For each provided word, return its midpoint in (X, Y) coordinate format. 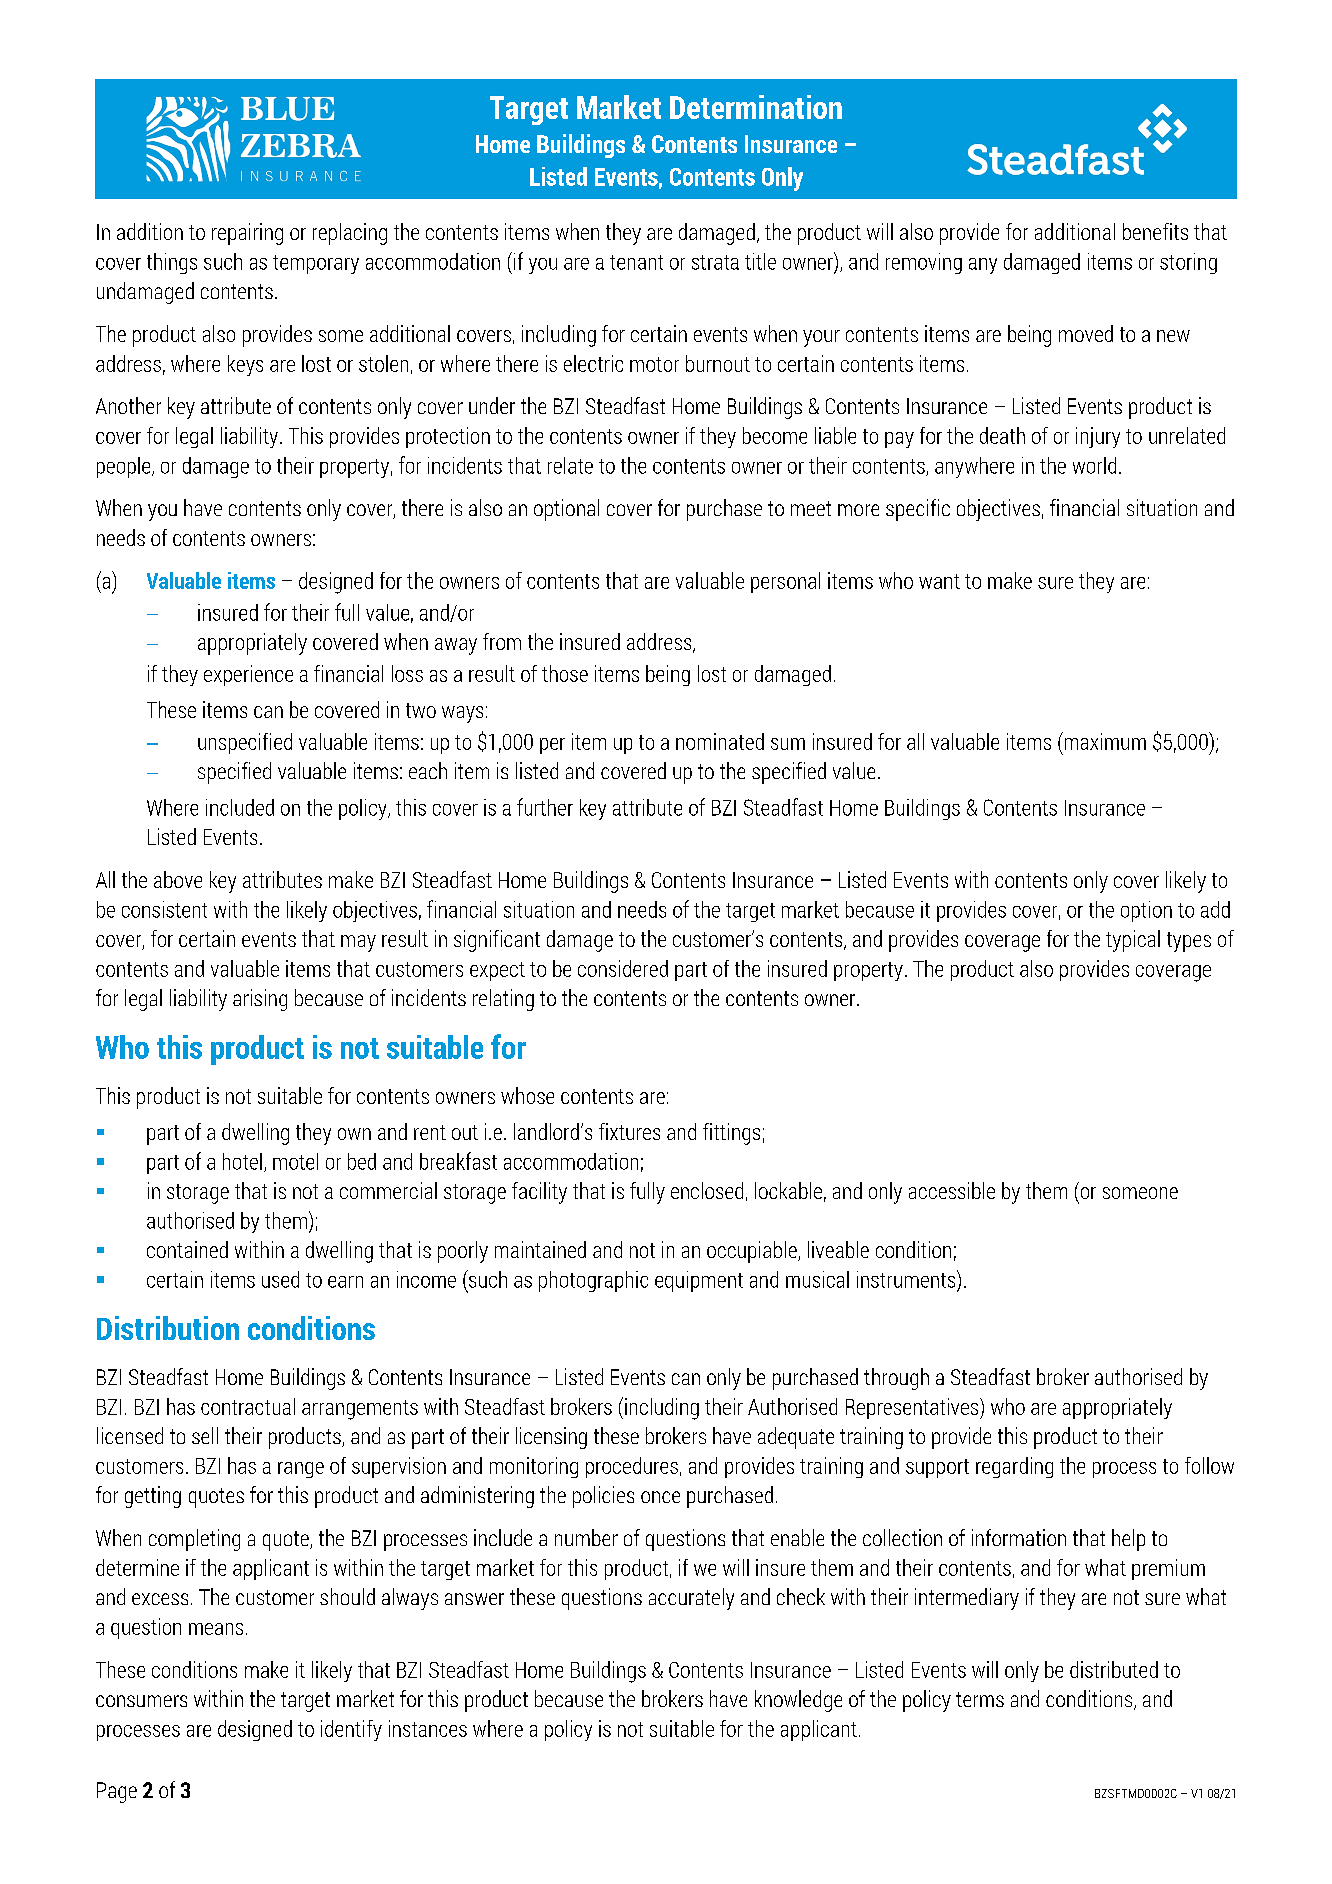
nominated (720, 741)
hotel (242, 1161)
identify (351, 1730)
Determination (756, 107)
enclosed (707, 1190)
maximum (1104, 741)
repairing (247, 234)
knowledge (798, 1701)
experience (248, 675)
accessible (952, 1190)
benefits (1155, 231)
